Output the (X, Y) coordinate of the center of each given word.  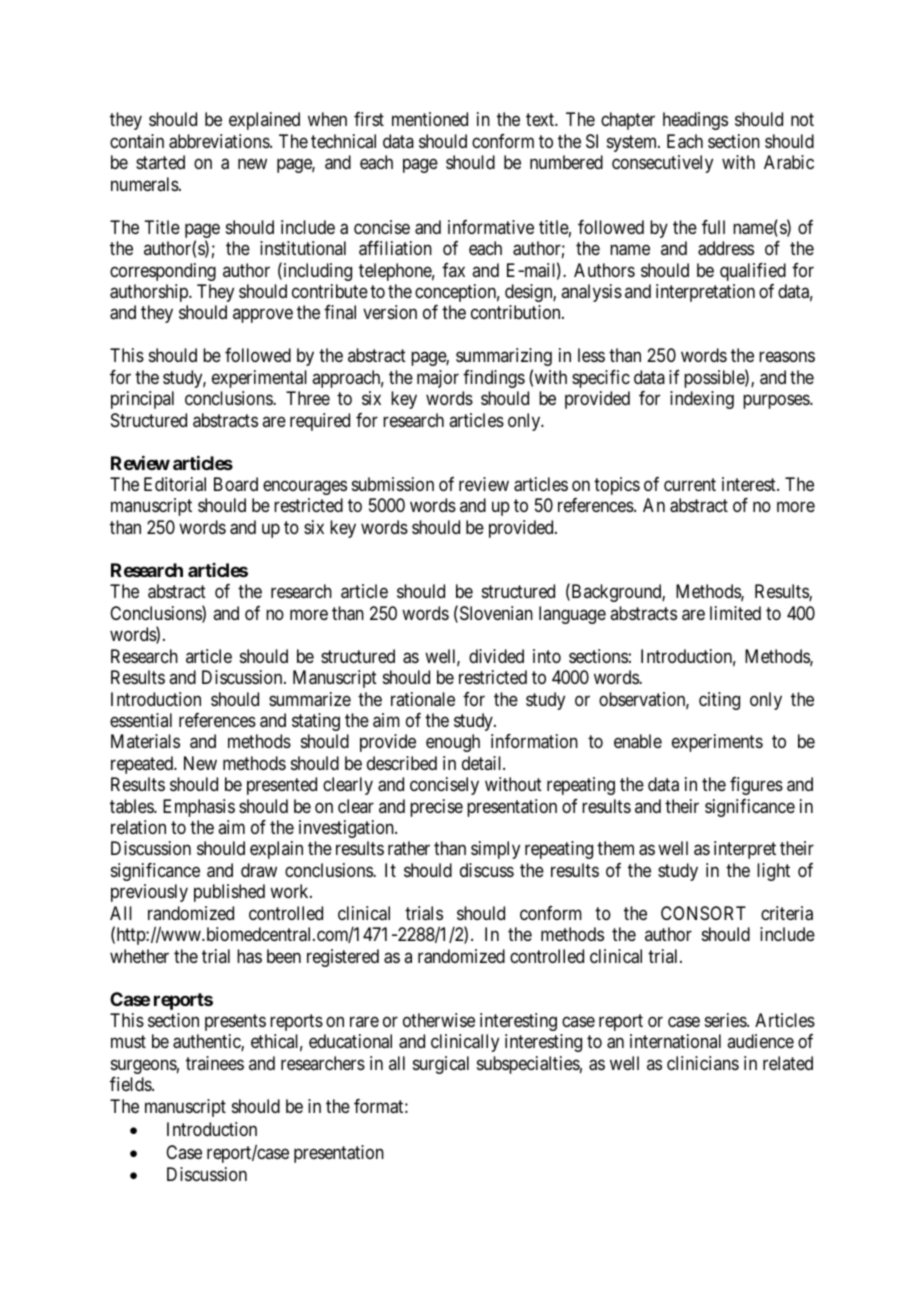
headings (695, 121)
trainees (215, 1063)
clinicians (703, 1063)
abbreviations (220, 141)
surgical (441, 1065)
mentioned (430, 119)
